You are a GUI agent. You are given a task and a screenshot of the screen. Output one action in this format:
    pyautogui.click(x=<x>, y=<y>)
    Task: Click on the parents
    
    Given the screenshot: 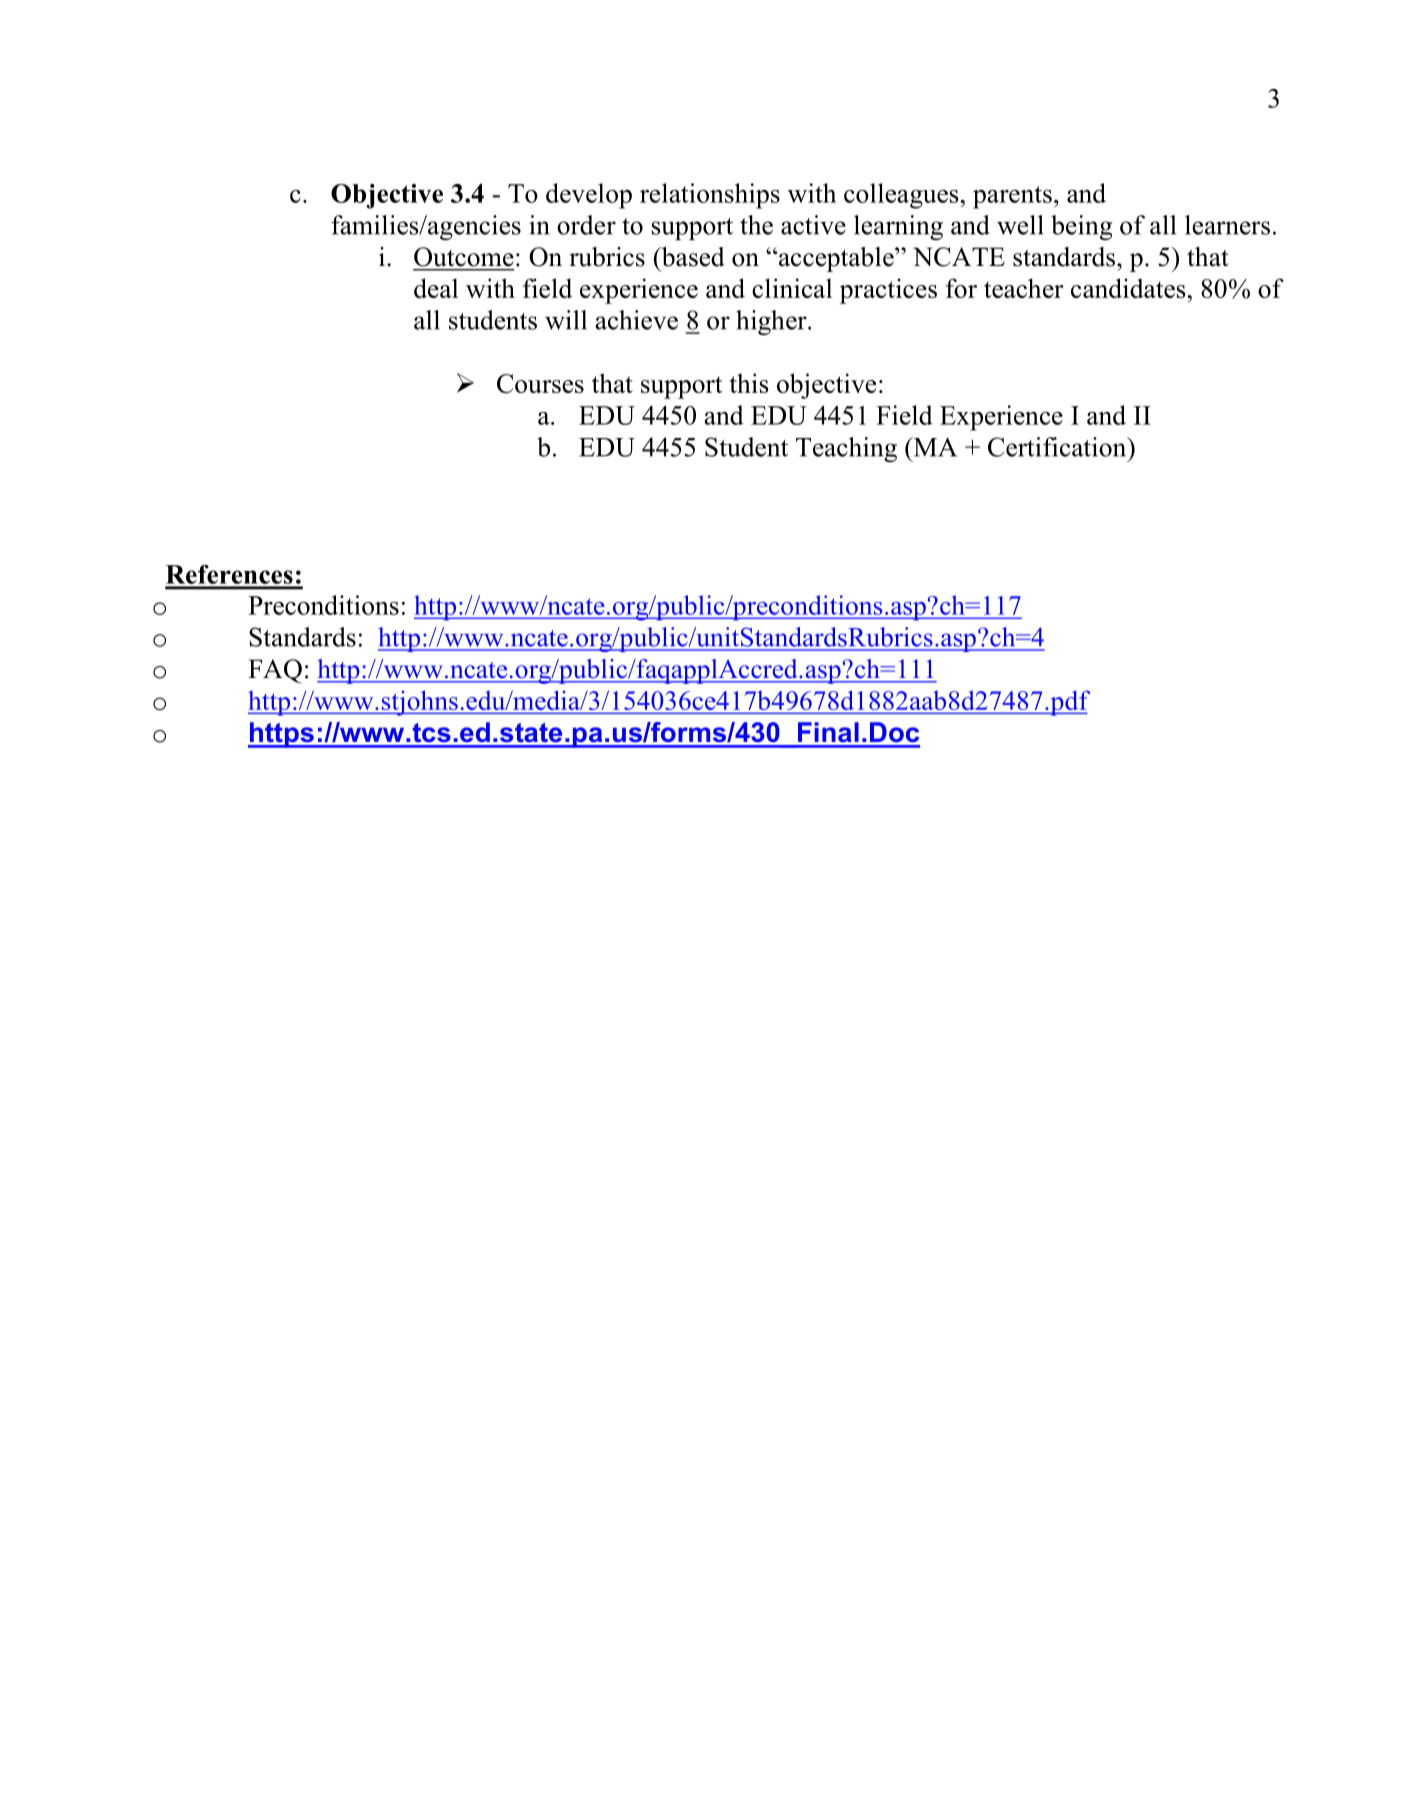 What is the action you would take?
    pyautogui.click(x=1012, y=197)
